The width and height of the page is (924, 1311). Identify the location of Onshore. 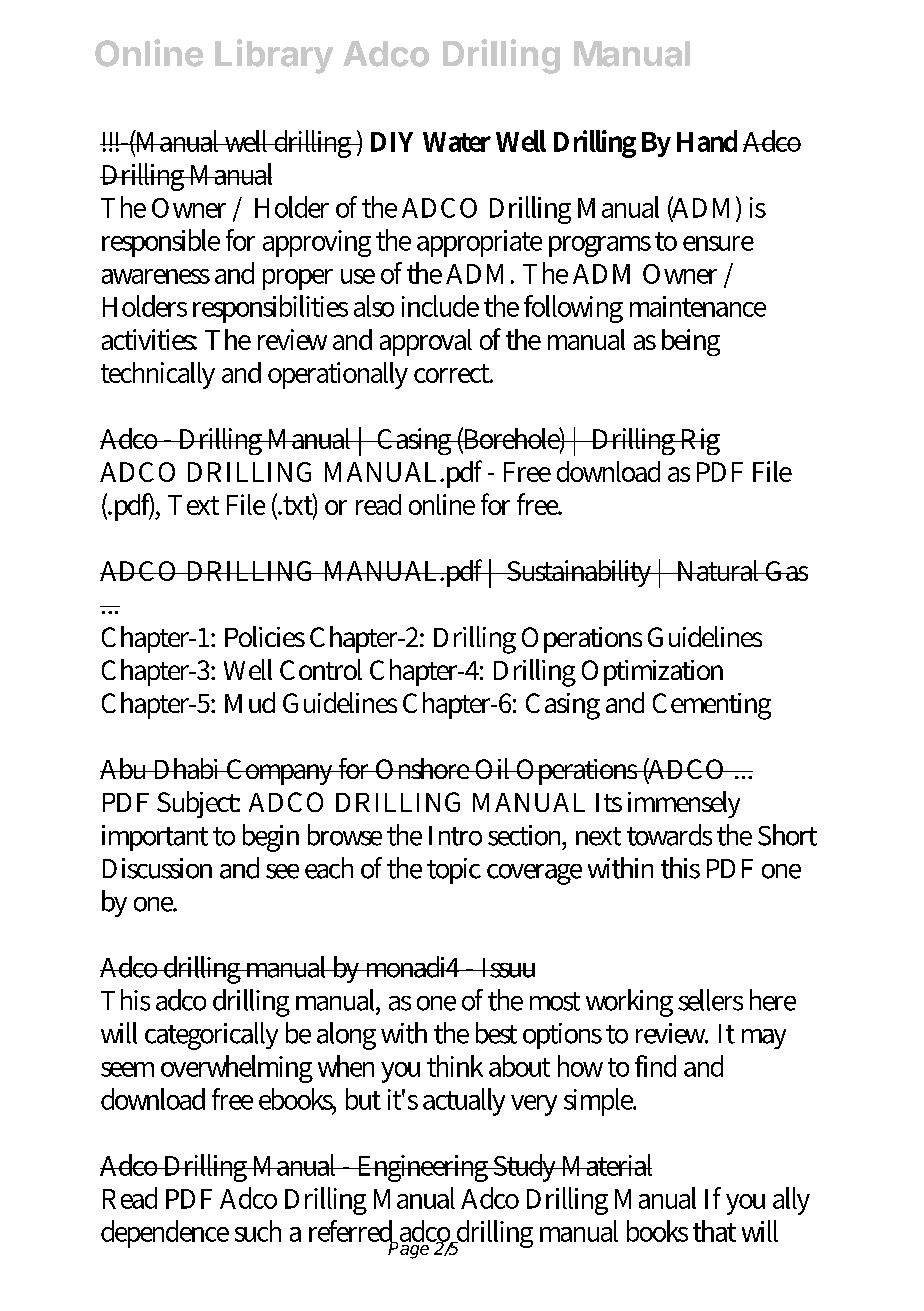
(422, 768).
